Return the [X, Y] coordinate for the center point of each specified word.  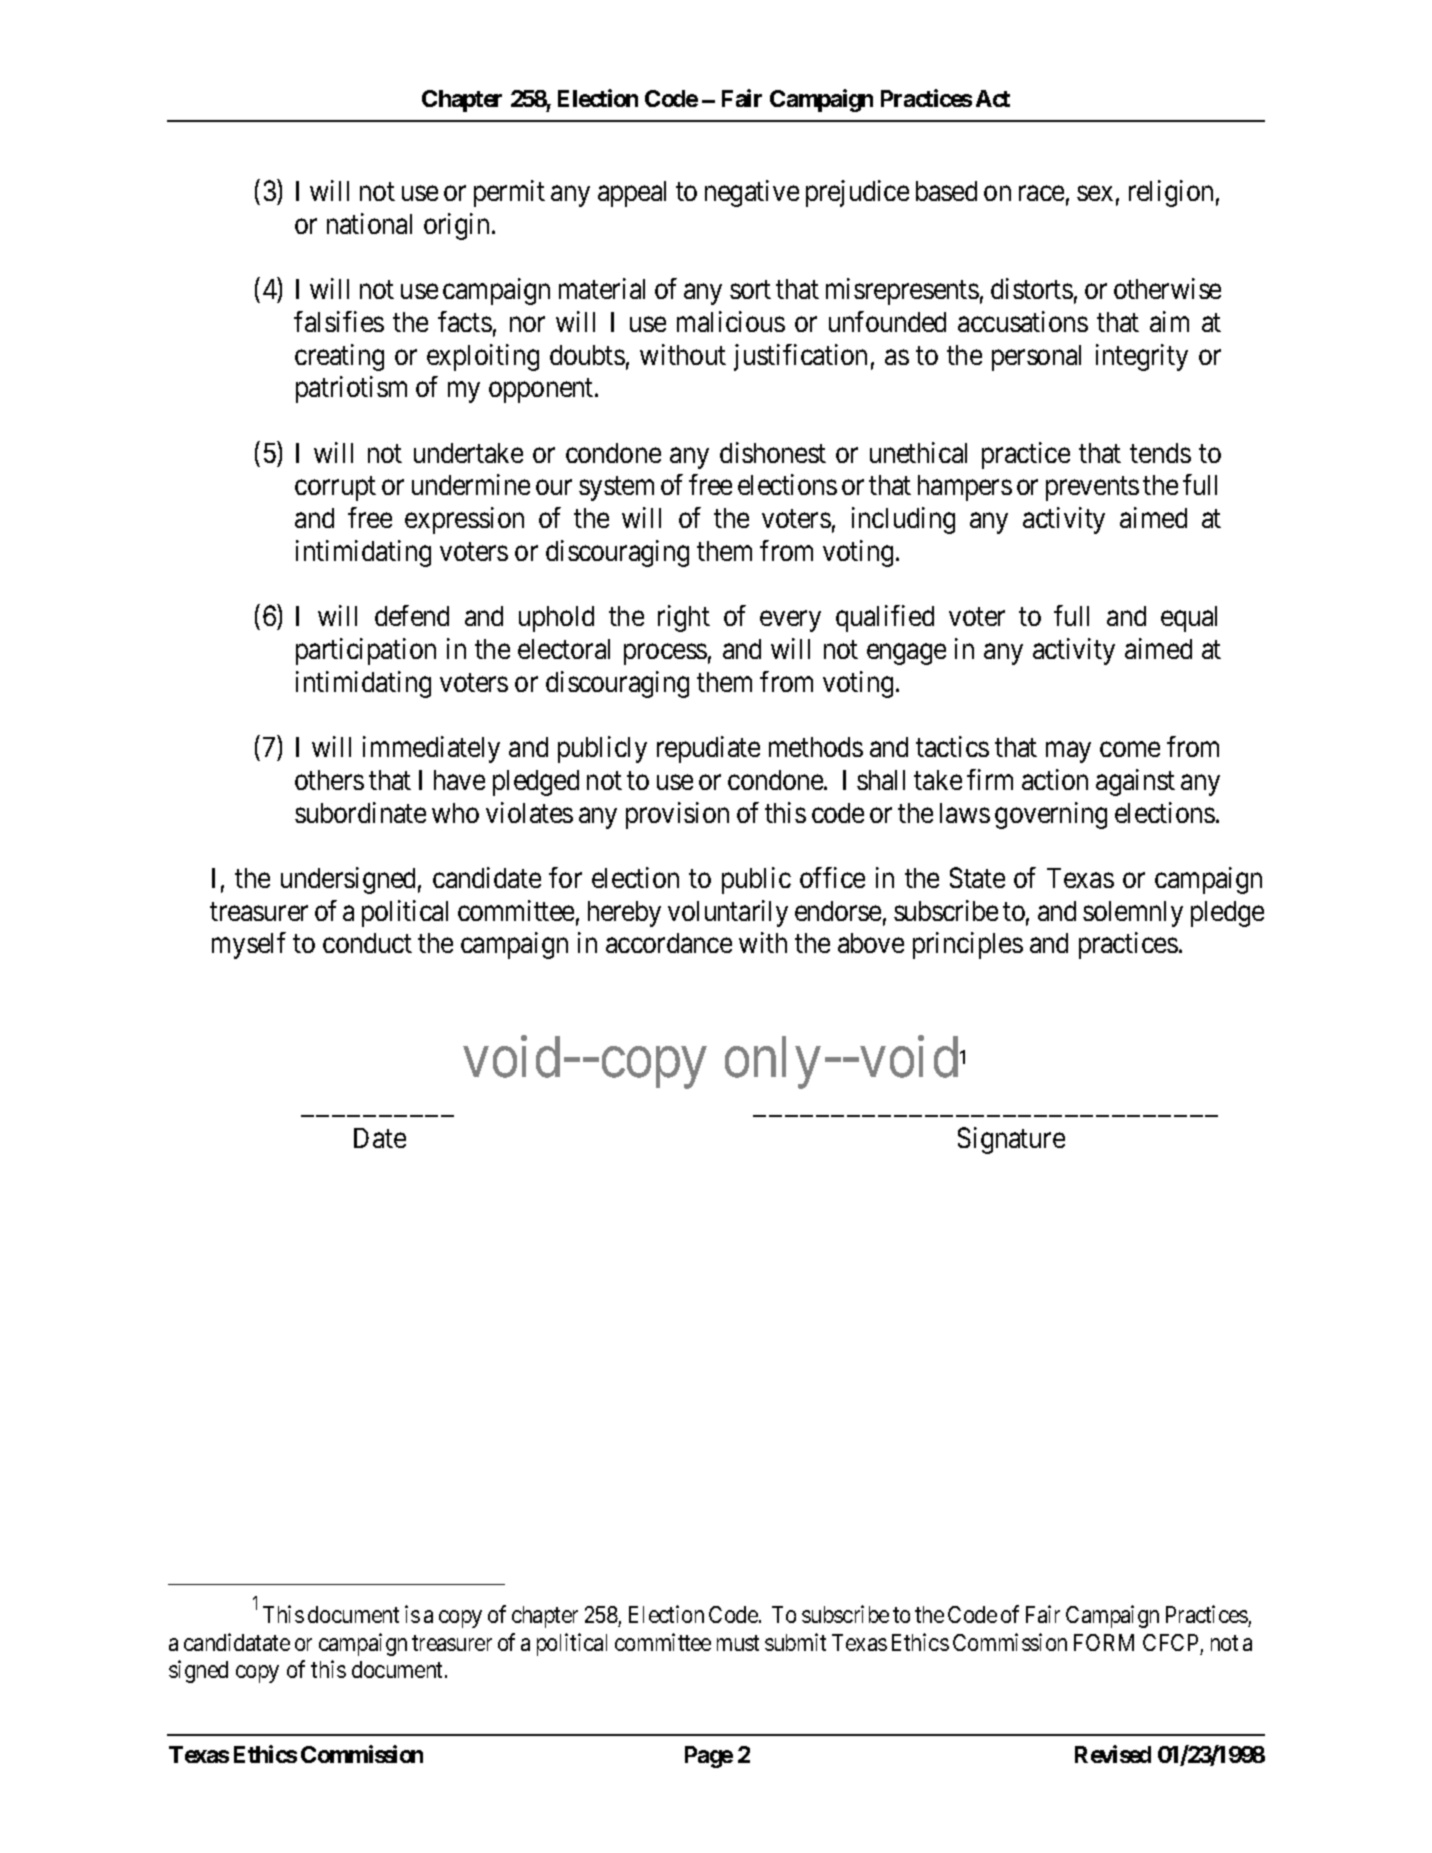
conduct [367, 943]
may [1068, 752]
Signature [1011, 1140]
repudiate [708, 749]
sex [1095, 193]
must [738, 1643]
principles [968, 945]
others [329, 780]
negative [752, 193]
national [369, 223]
